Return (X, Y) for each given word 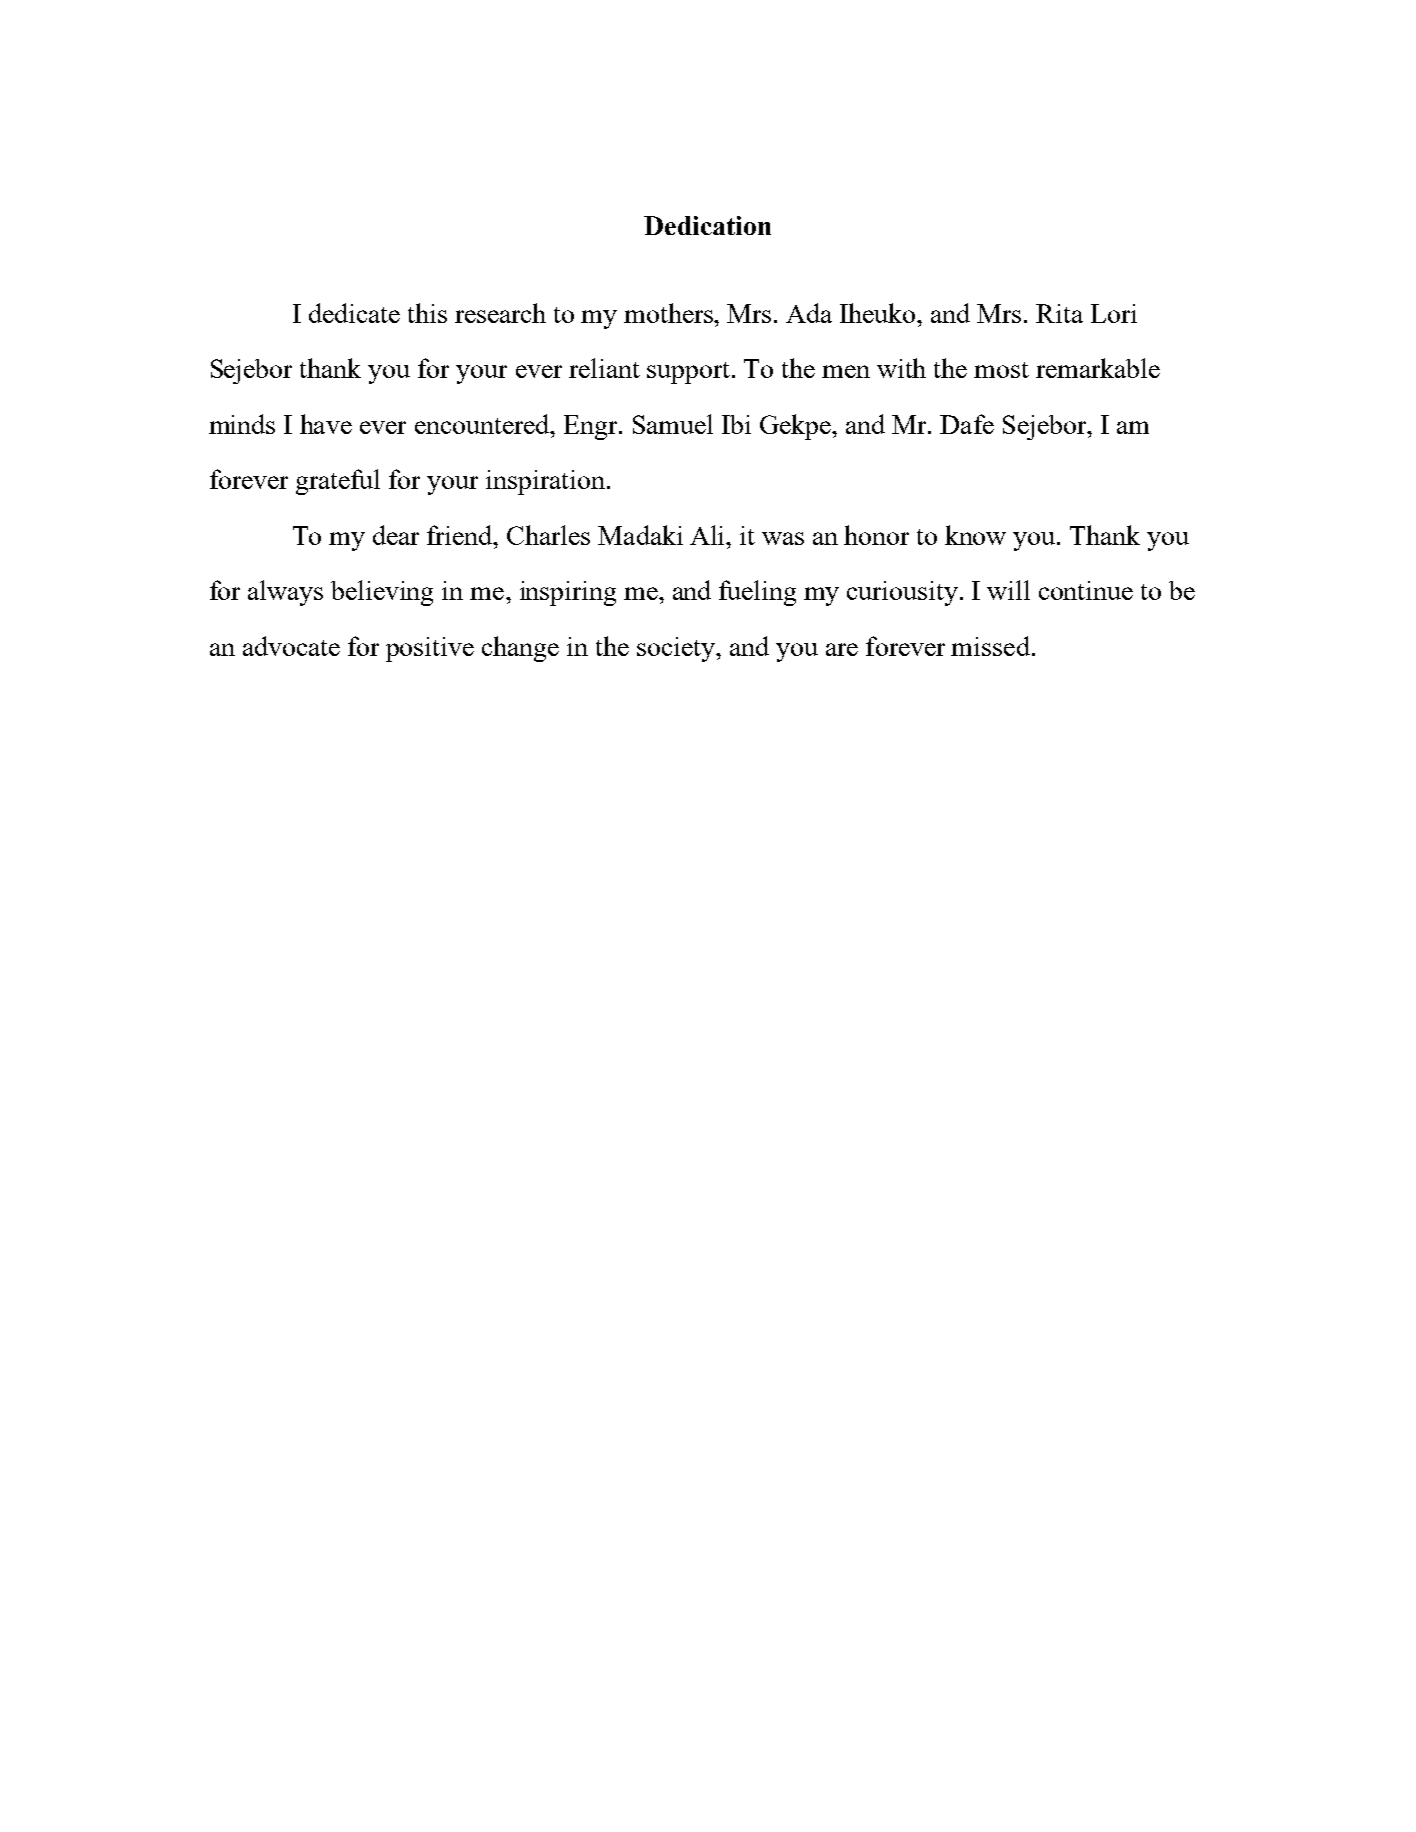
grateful (338, 482)
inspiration (545, 482)
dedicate (354, 313)
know (975, 535)
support (690, 373)
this (427, 313)
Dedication (707, 225)
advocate (291, 646)
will (1008, 590)
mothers (670, 313)
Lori (1114, 313)
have (326, 424)
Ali (709, 535)
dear (396, 535)
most (1001, 370)
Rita (1059, 313)
